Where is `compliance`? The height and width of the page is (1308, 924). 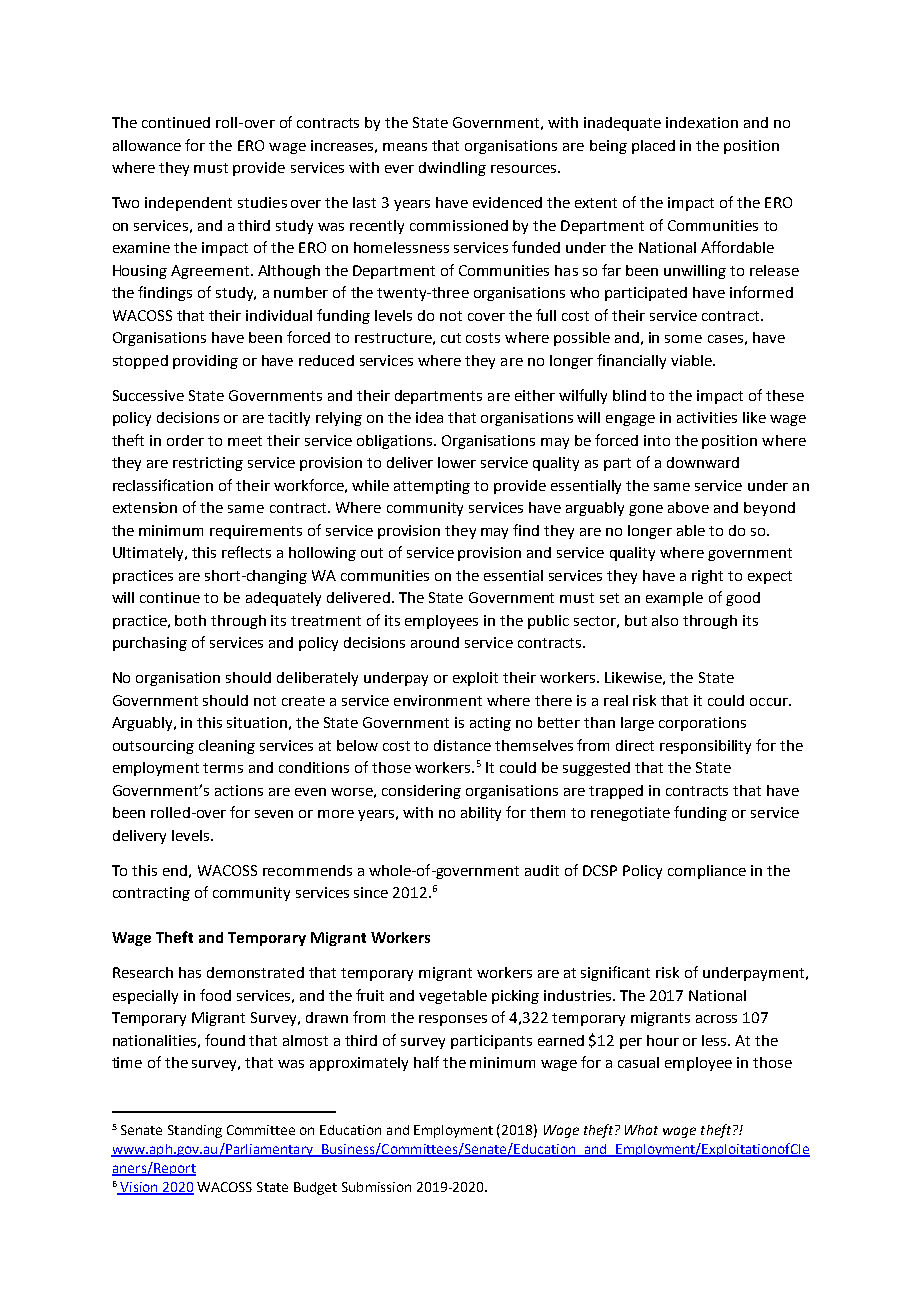
compliance is located at coordinates (707, 872).
